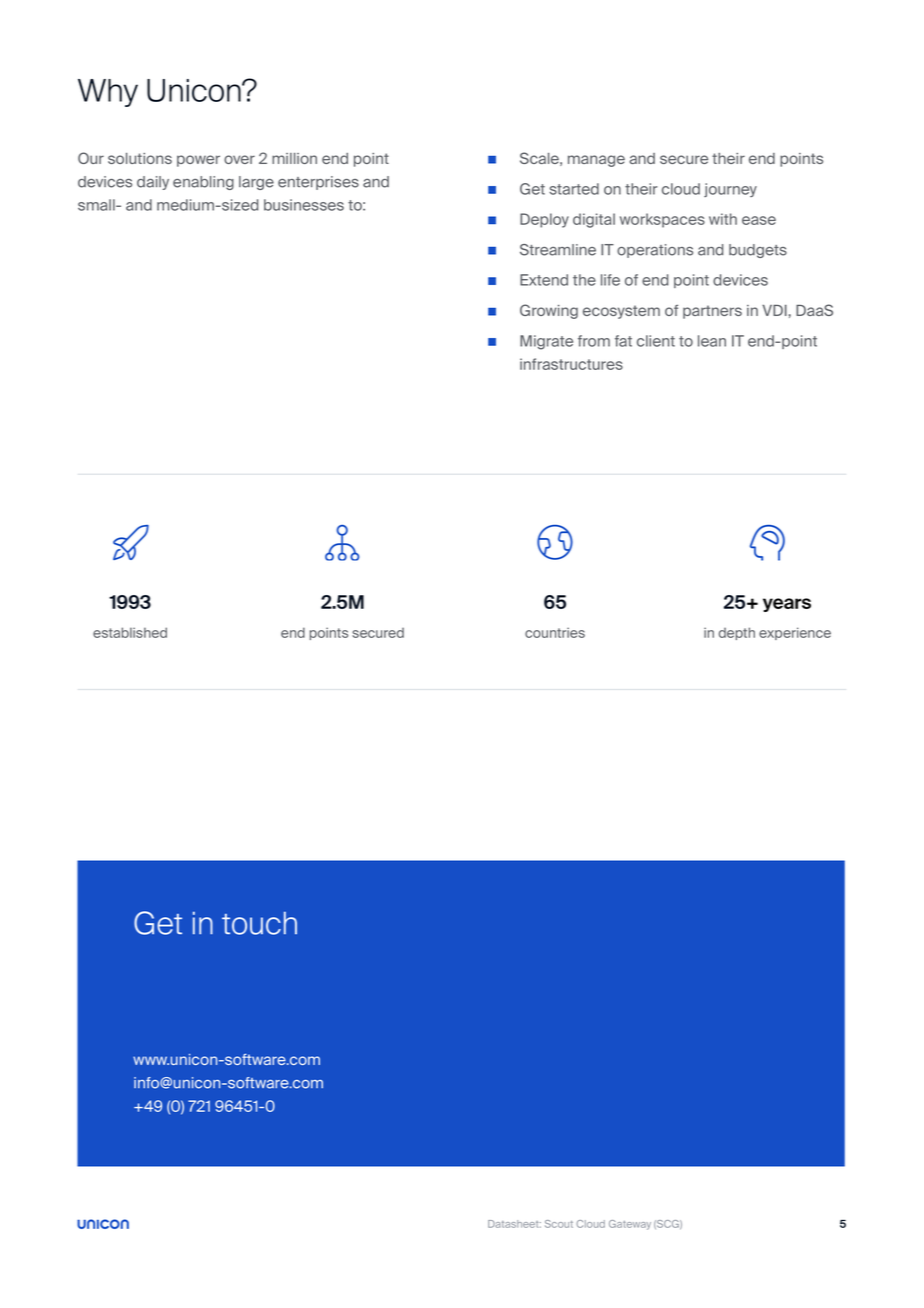  Describe the element at coordinates (203, 183) in the page. I see `enabling` at that location.
